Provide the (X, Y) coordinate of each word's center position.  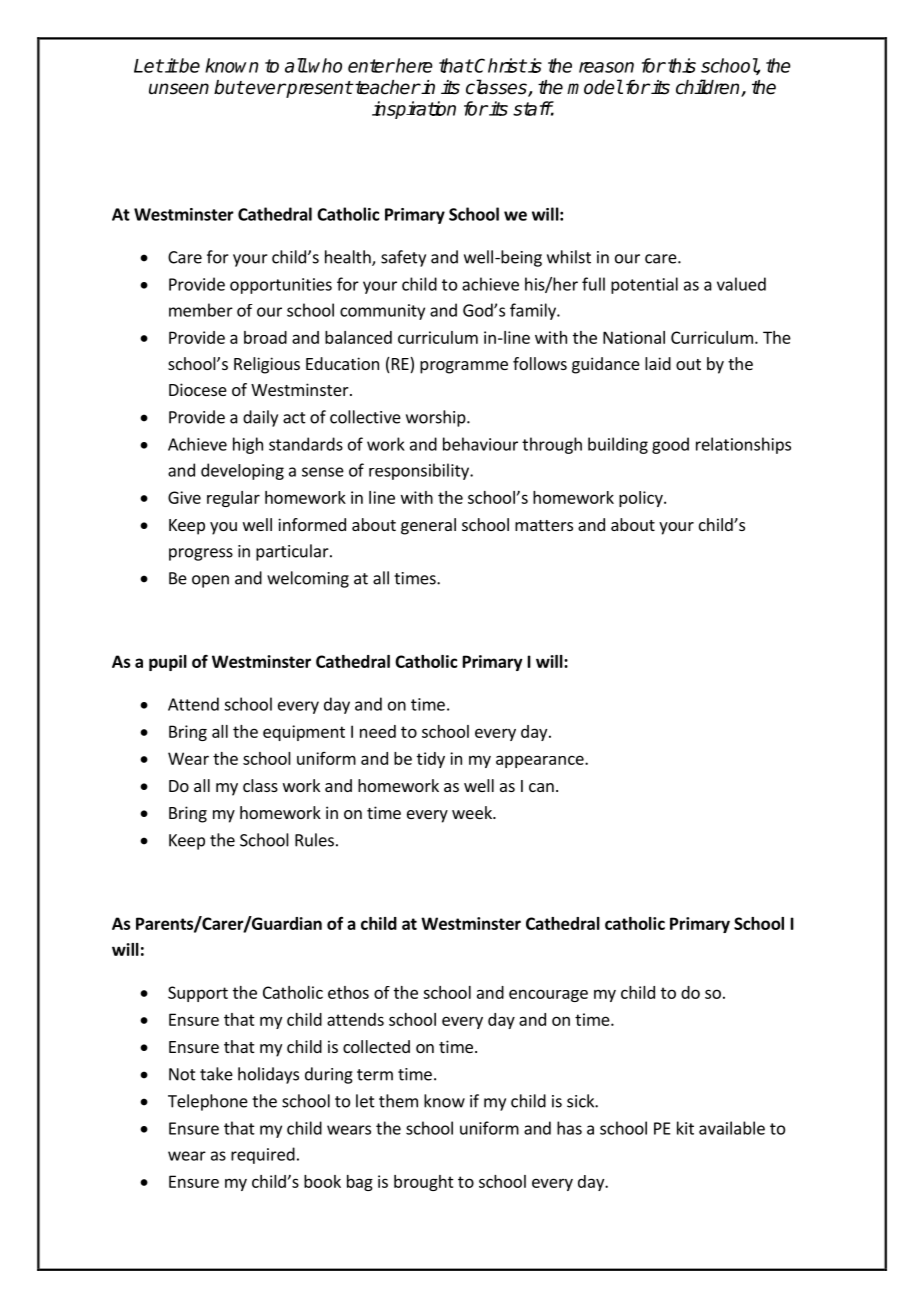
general (428, 526)
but (229, 87)
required (263, 1155)
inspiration (414, 110)
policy (642, 499)
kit (685, 1128)
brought (424, 1183)
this (682, 65)
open (210, 581)
